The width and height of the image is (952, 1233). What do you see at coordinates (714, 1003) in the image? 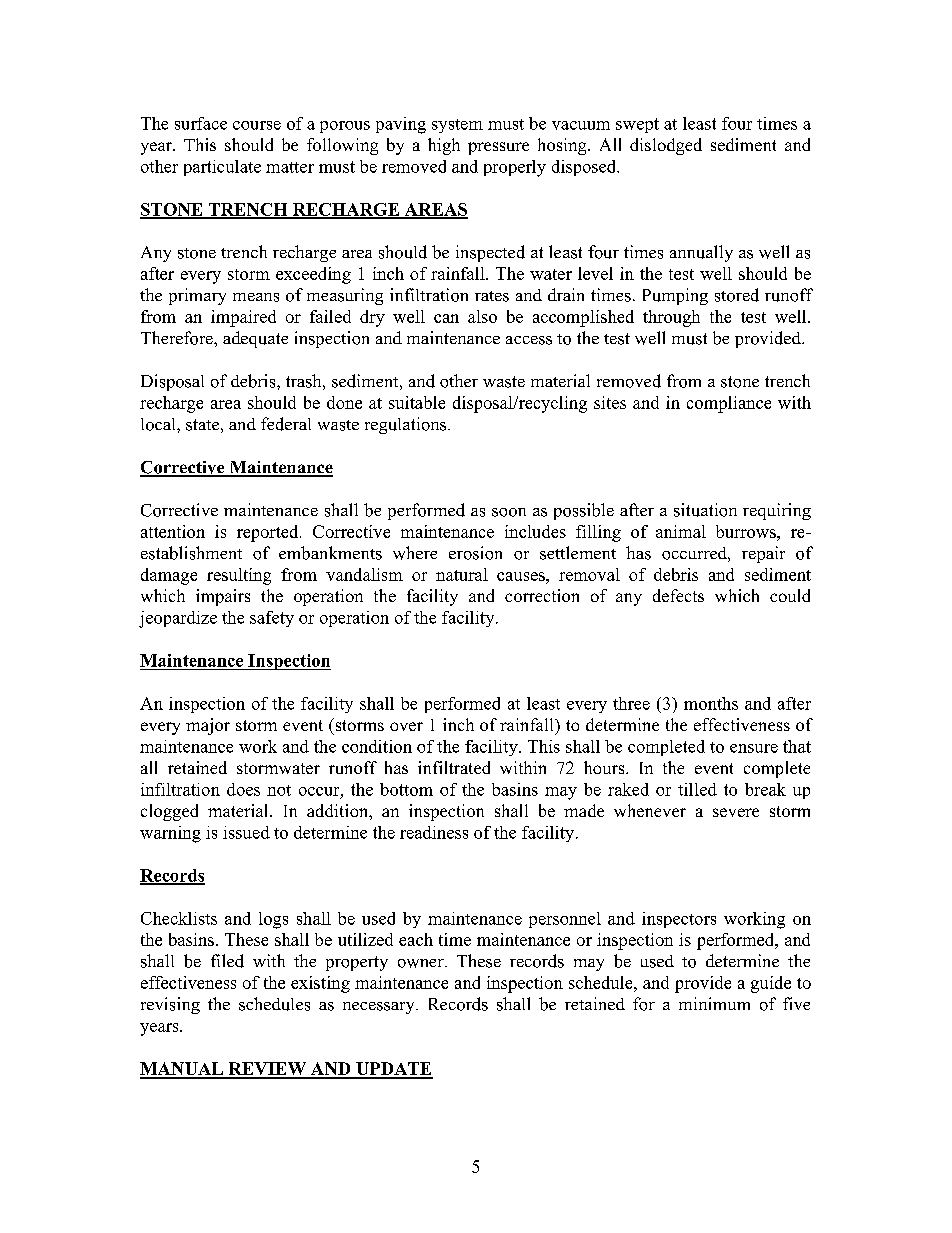
I see `minimum` at bounding box center [714, 1003].
